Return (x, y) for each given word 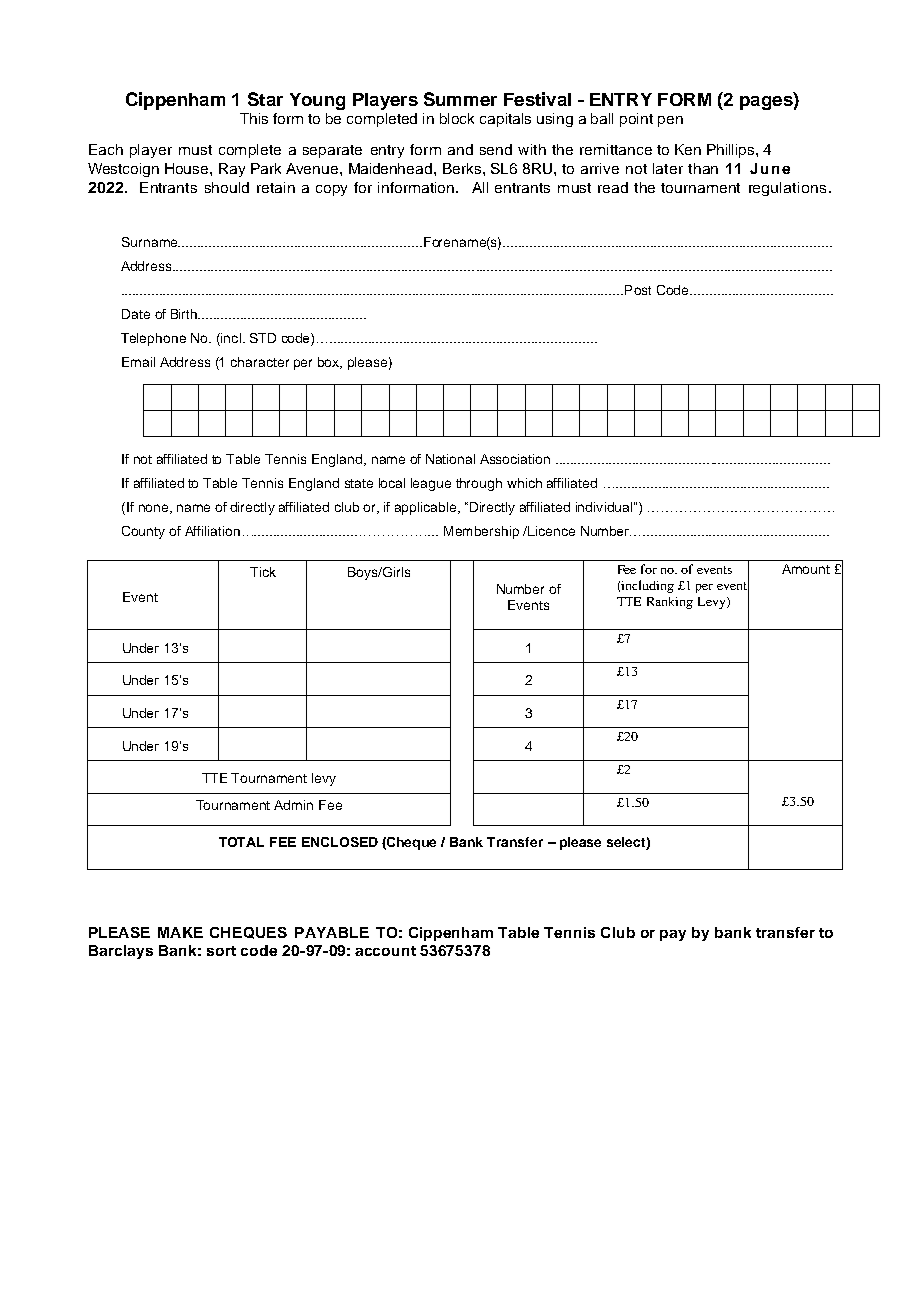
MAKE (180, 932)
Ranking (670, 603)
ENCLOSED (340, 842)
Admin (293, 805)
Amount (806, 569)
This (254, 118)
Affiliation (212, 531)
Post (638, 290)
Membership (481, 532)
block (457, 118)
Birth (185, 314)
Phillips (732, 151)
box (330, 363)
